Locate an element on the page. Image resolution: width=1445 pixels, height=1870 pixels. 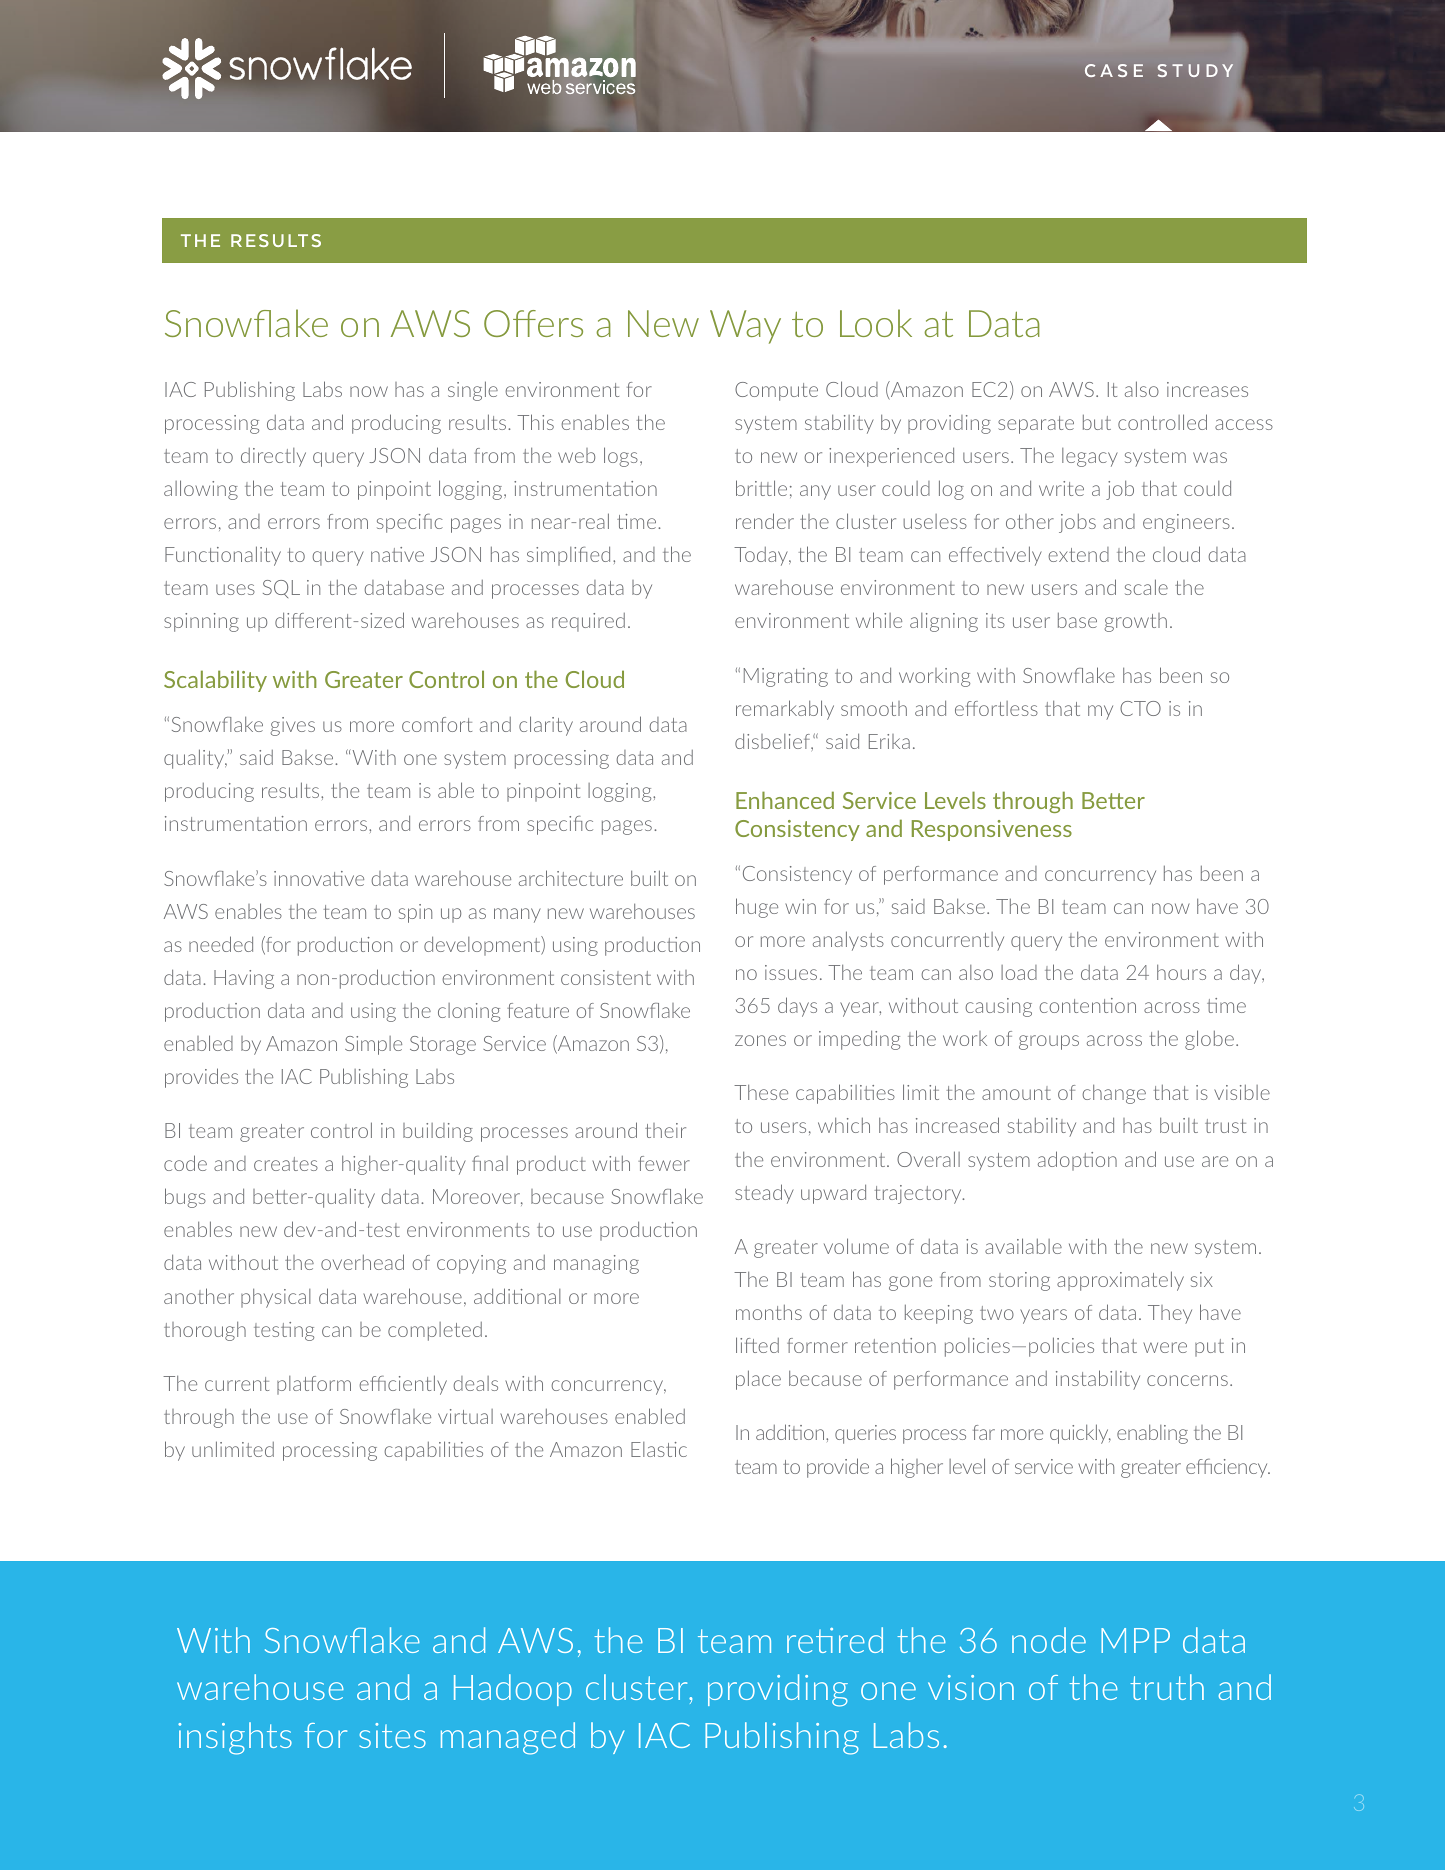
render is located at coordinates (765, 521).
